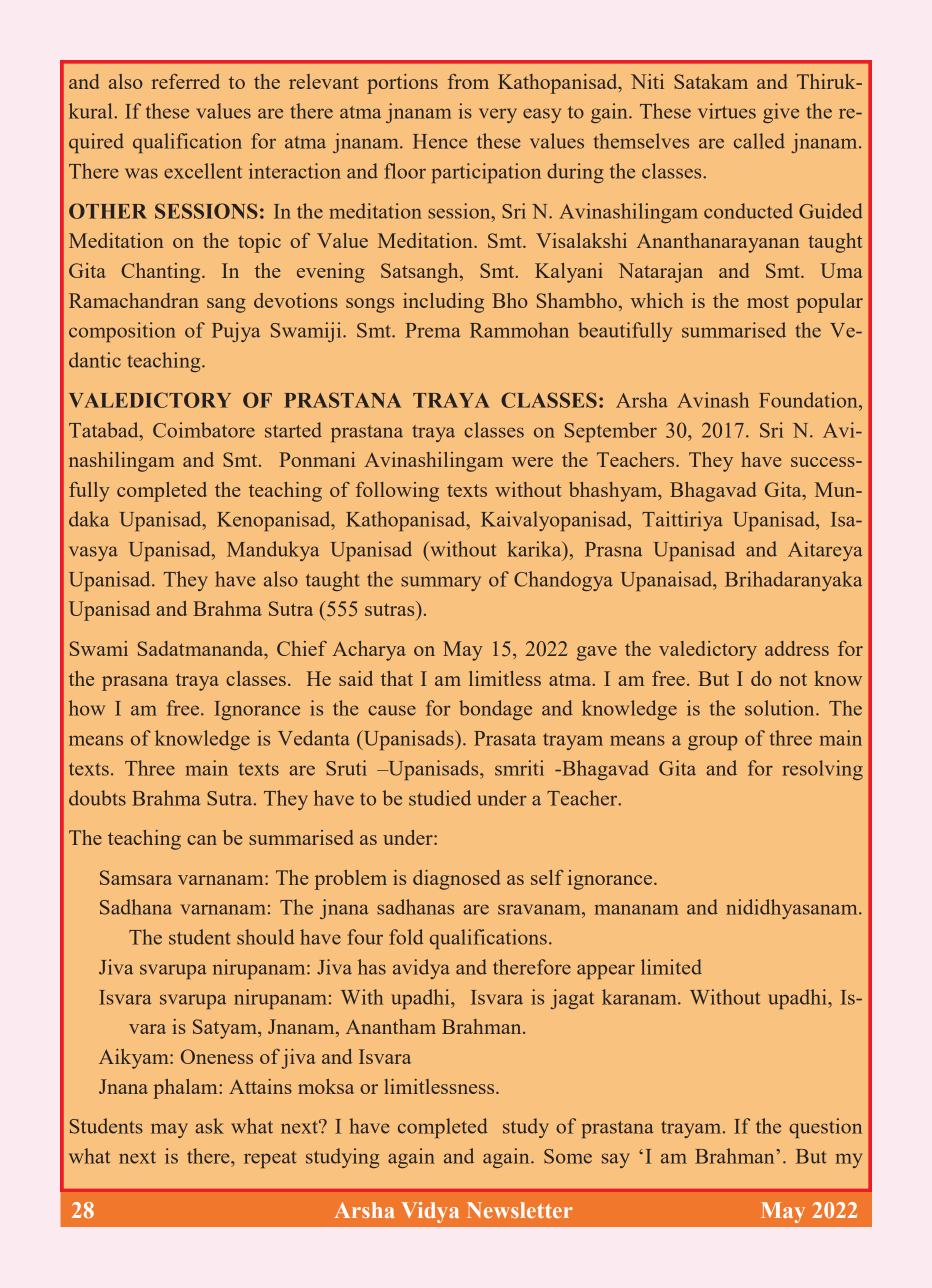  I want to click on virtues, so click(727, 111).
